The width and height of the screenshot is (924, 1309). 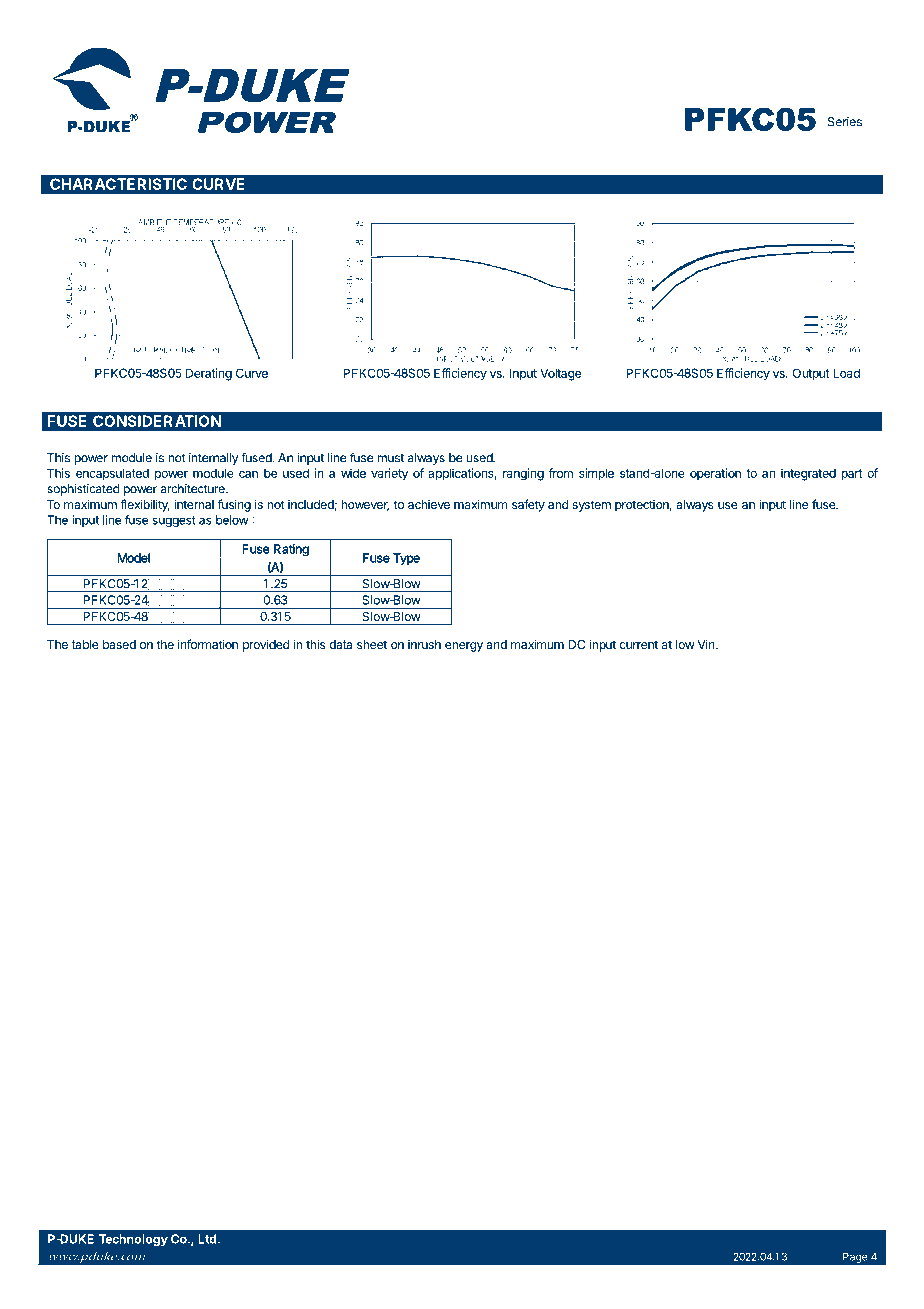 I want to click on energy, so click(x=464, y=647).
